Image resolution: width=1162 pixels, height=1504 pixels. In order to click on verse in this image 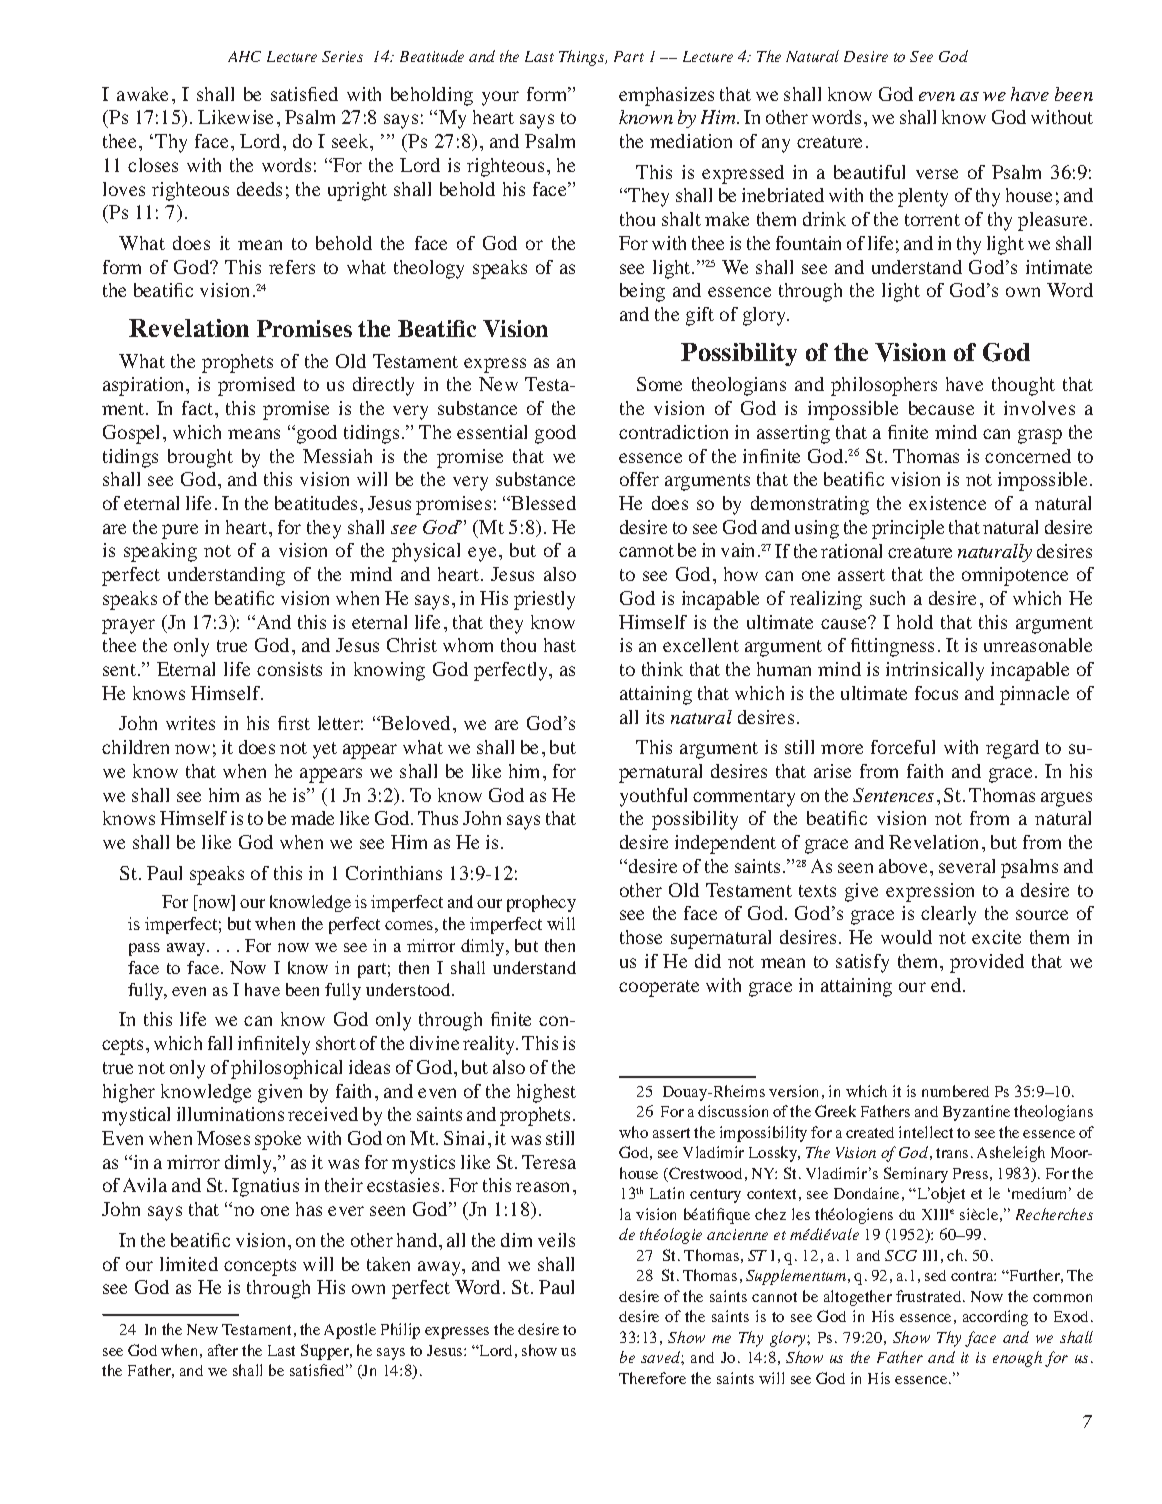, I will do `click(937, 174)`.
